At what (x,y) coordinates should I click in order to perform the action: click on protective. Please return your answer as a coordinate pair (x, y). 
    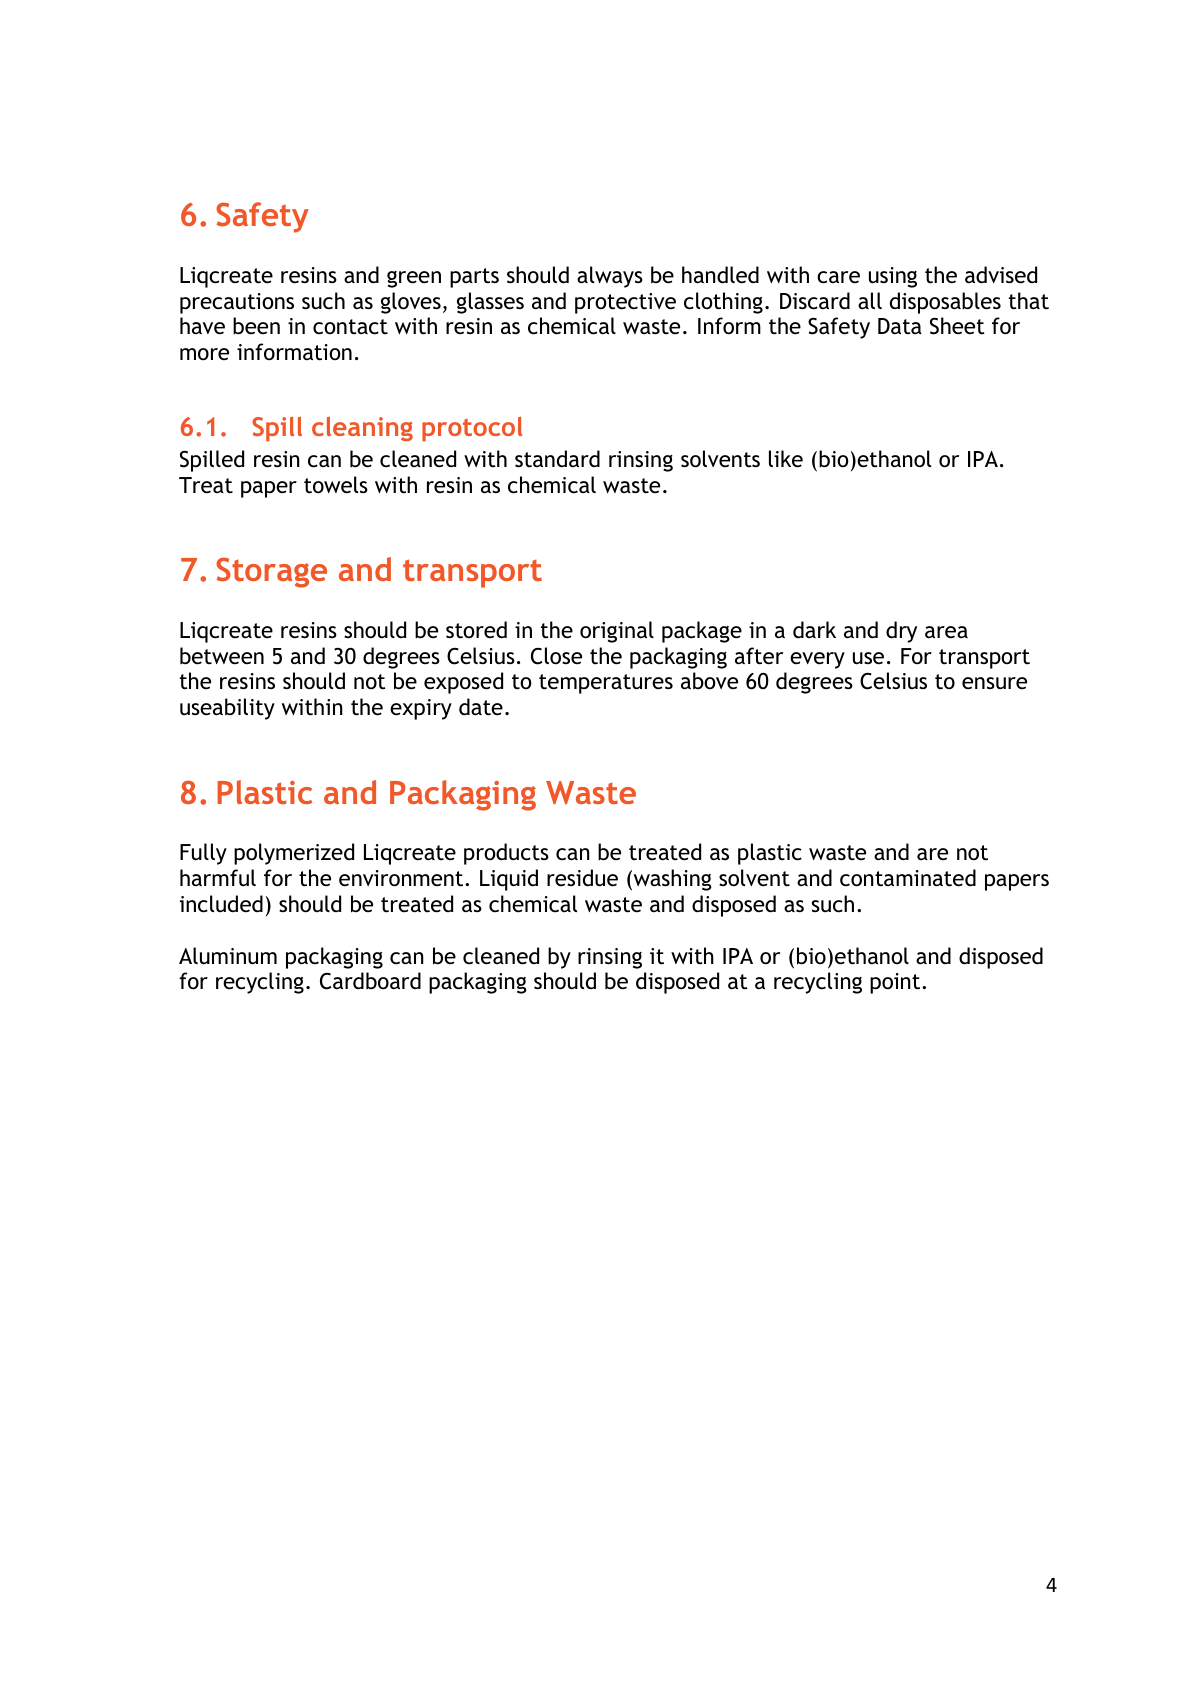
    Looking at the image, I should click on (625, 303).
